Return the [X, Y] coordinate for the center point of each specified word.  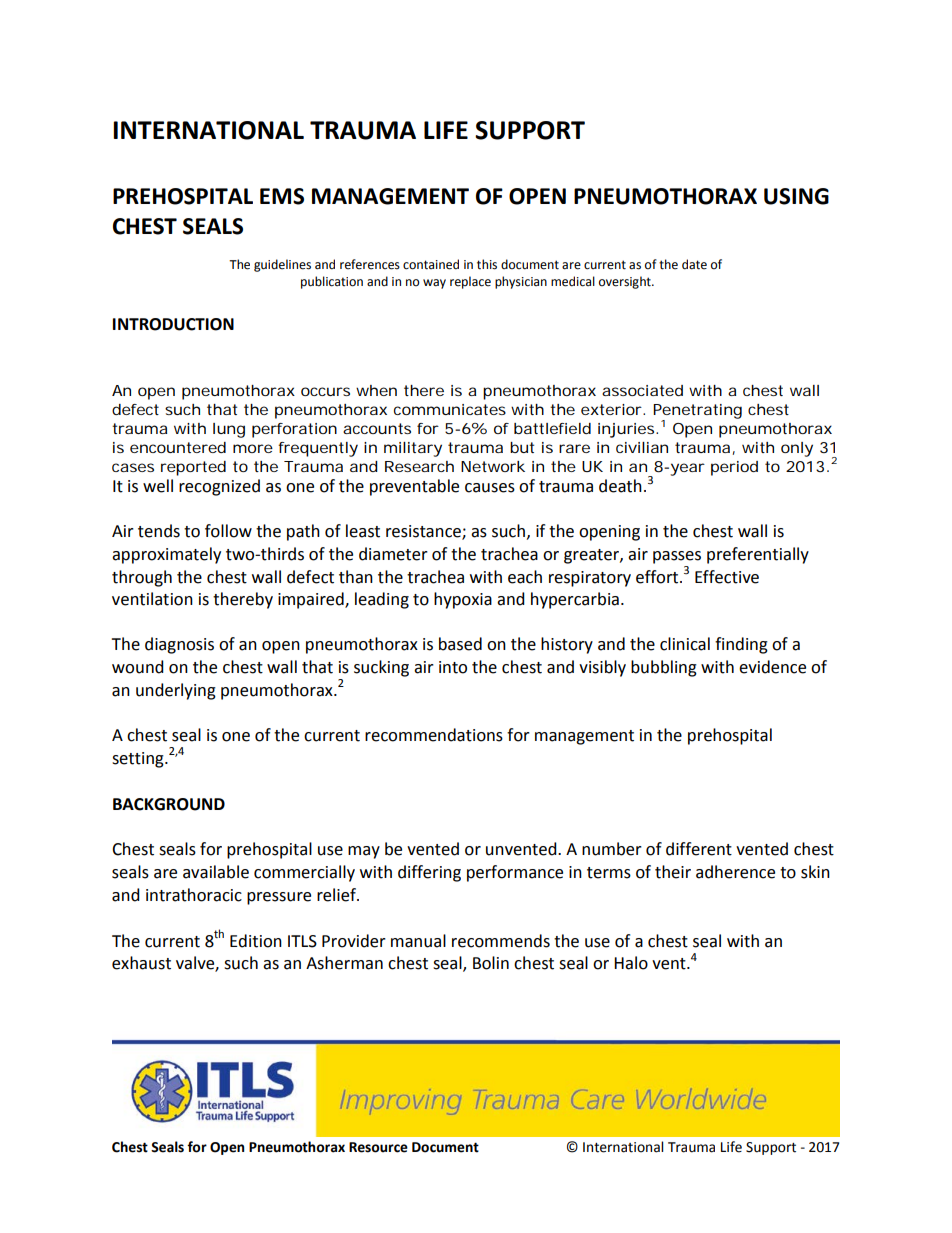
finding [741, 645]
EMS [282, 196]
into [453, 667]
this [487, 264]
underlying [176, 691]
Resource [378, 1147]
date [694, 264]
